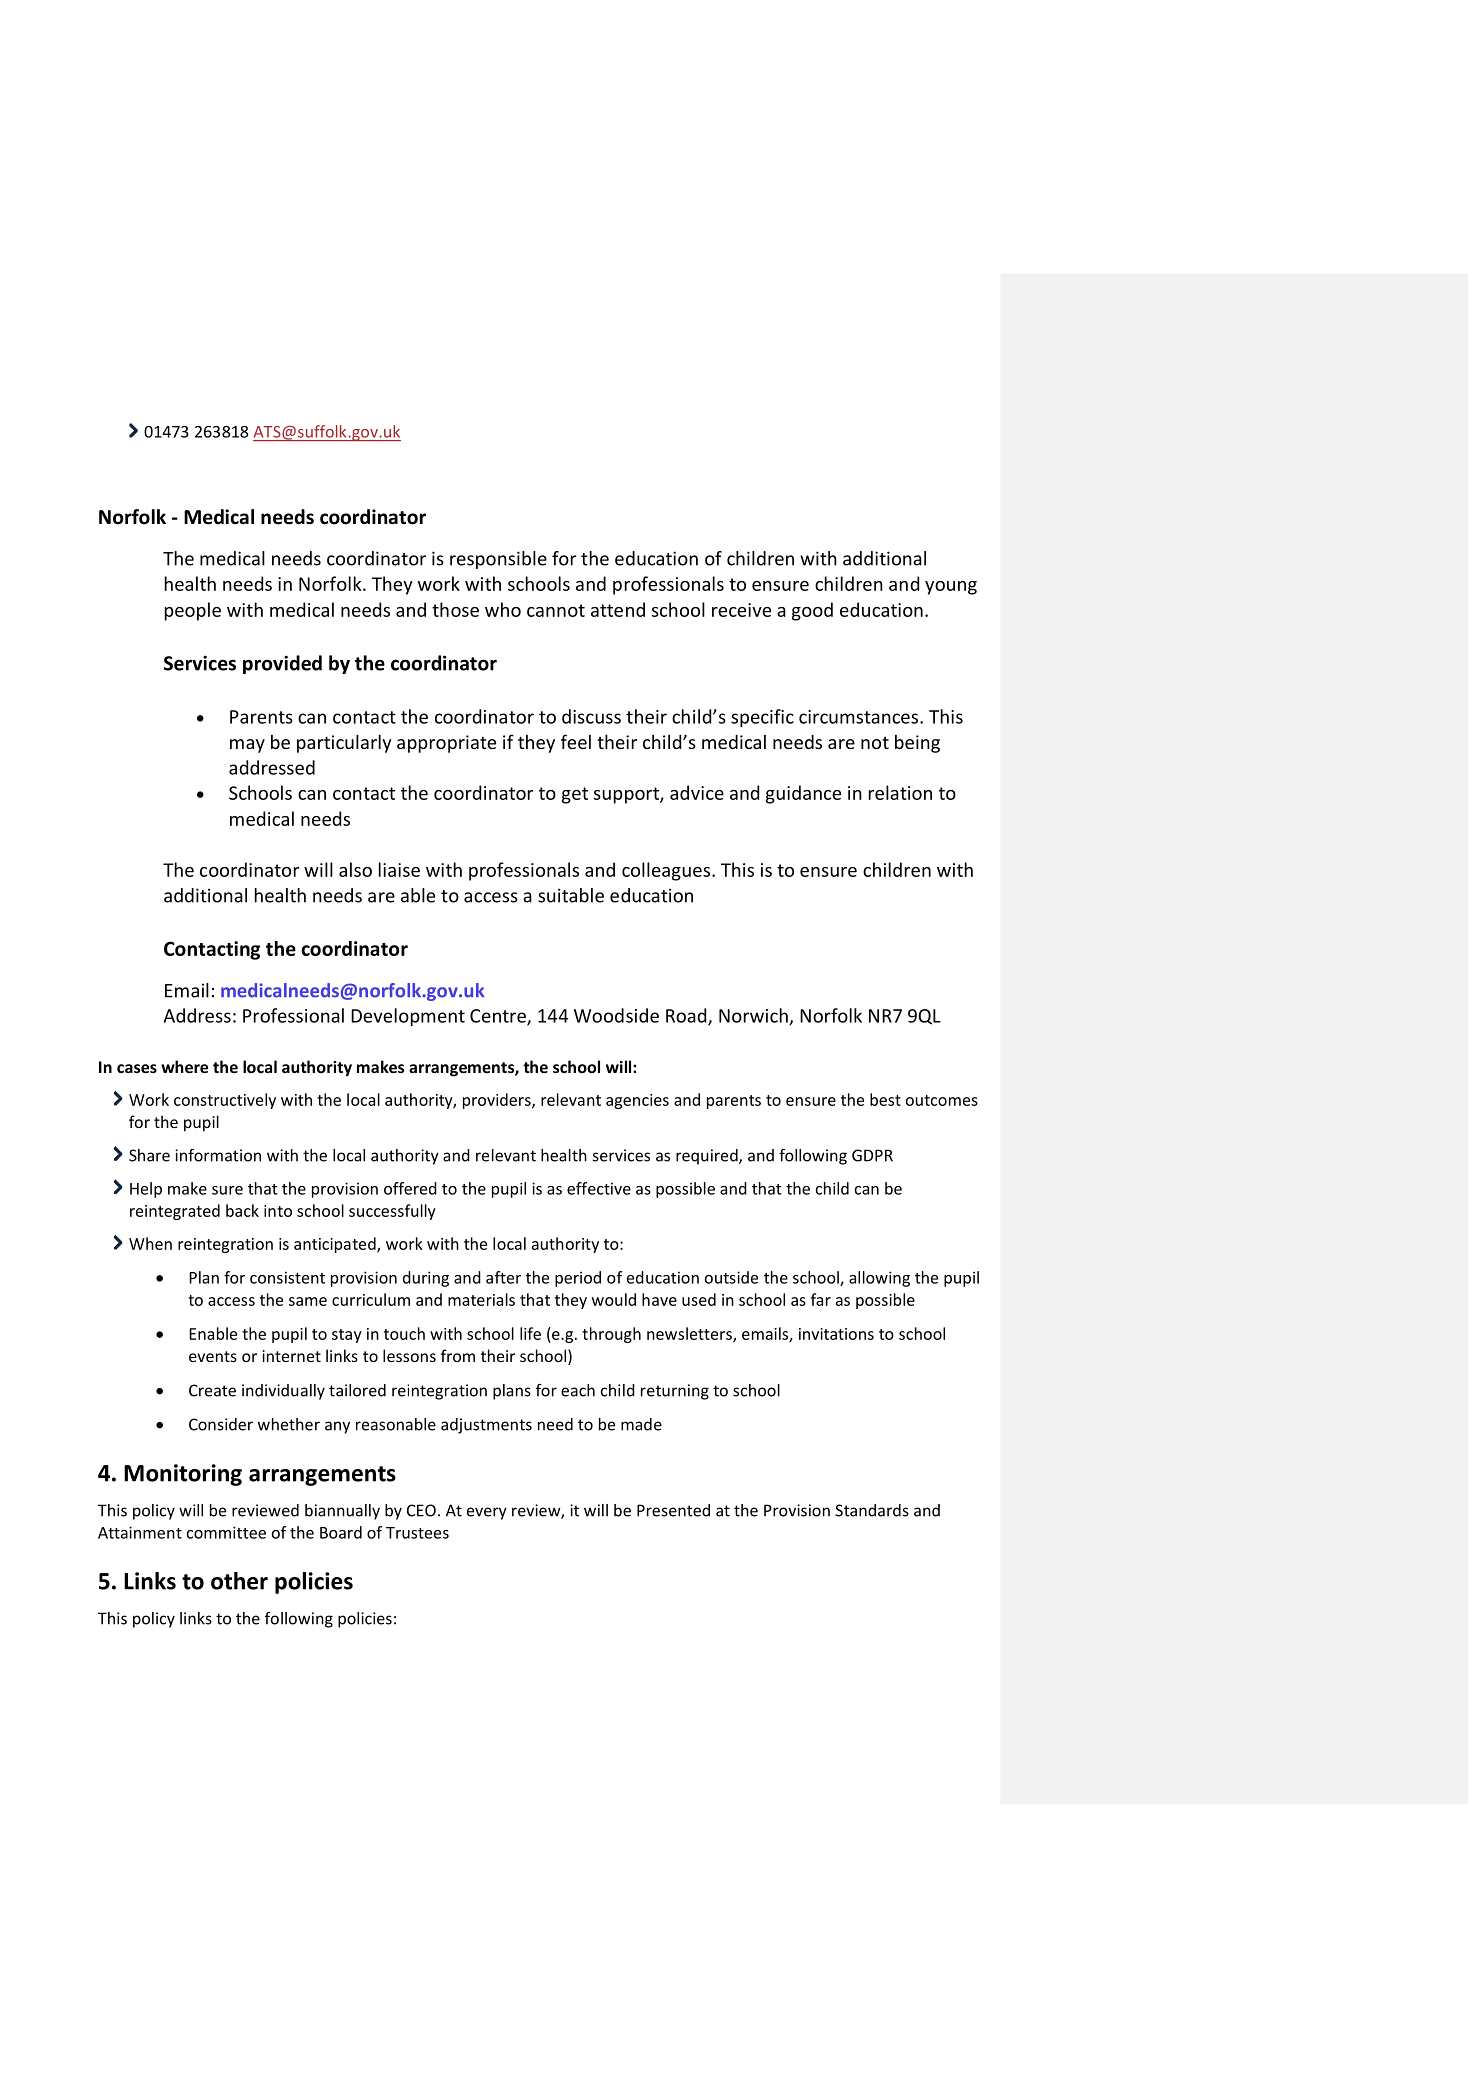 The image size is (1469, 2079). What do you see at coordinates (556, 610) in the image?
I see `cannot` at bounding box center [556, 610].
